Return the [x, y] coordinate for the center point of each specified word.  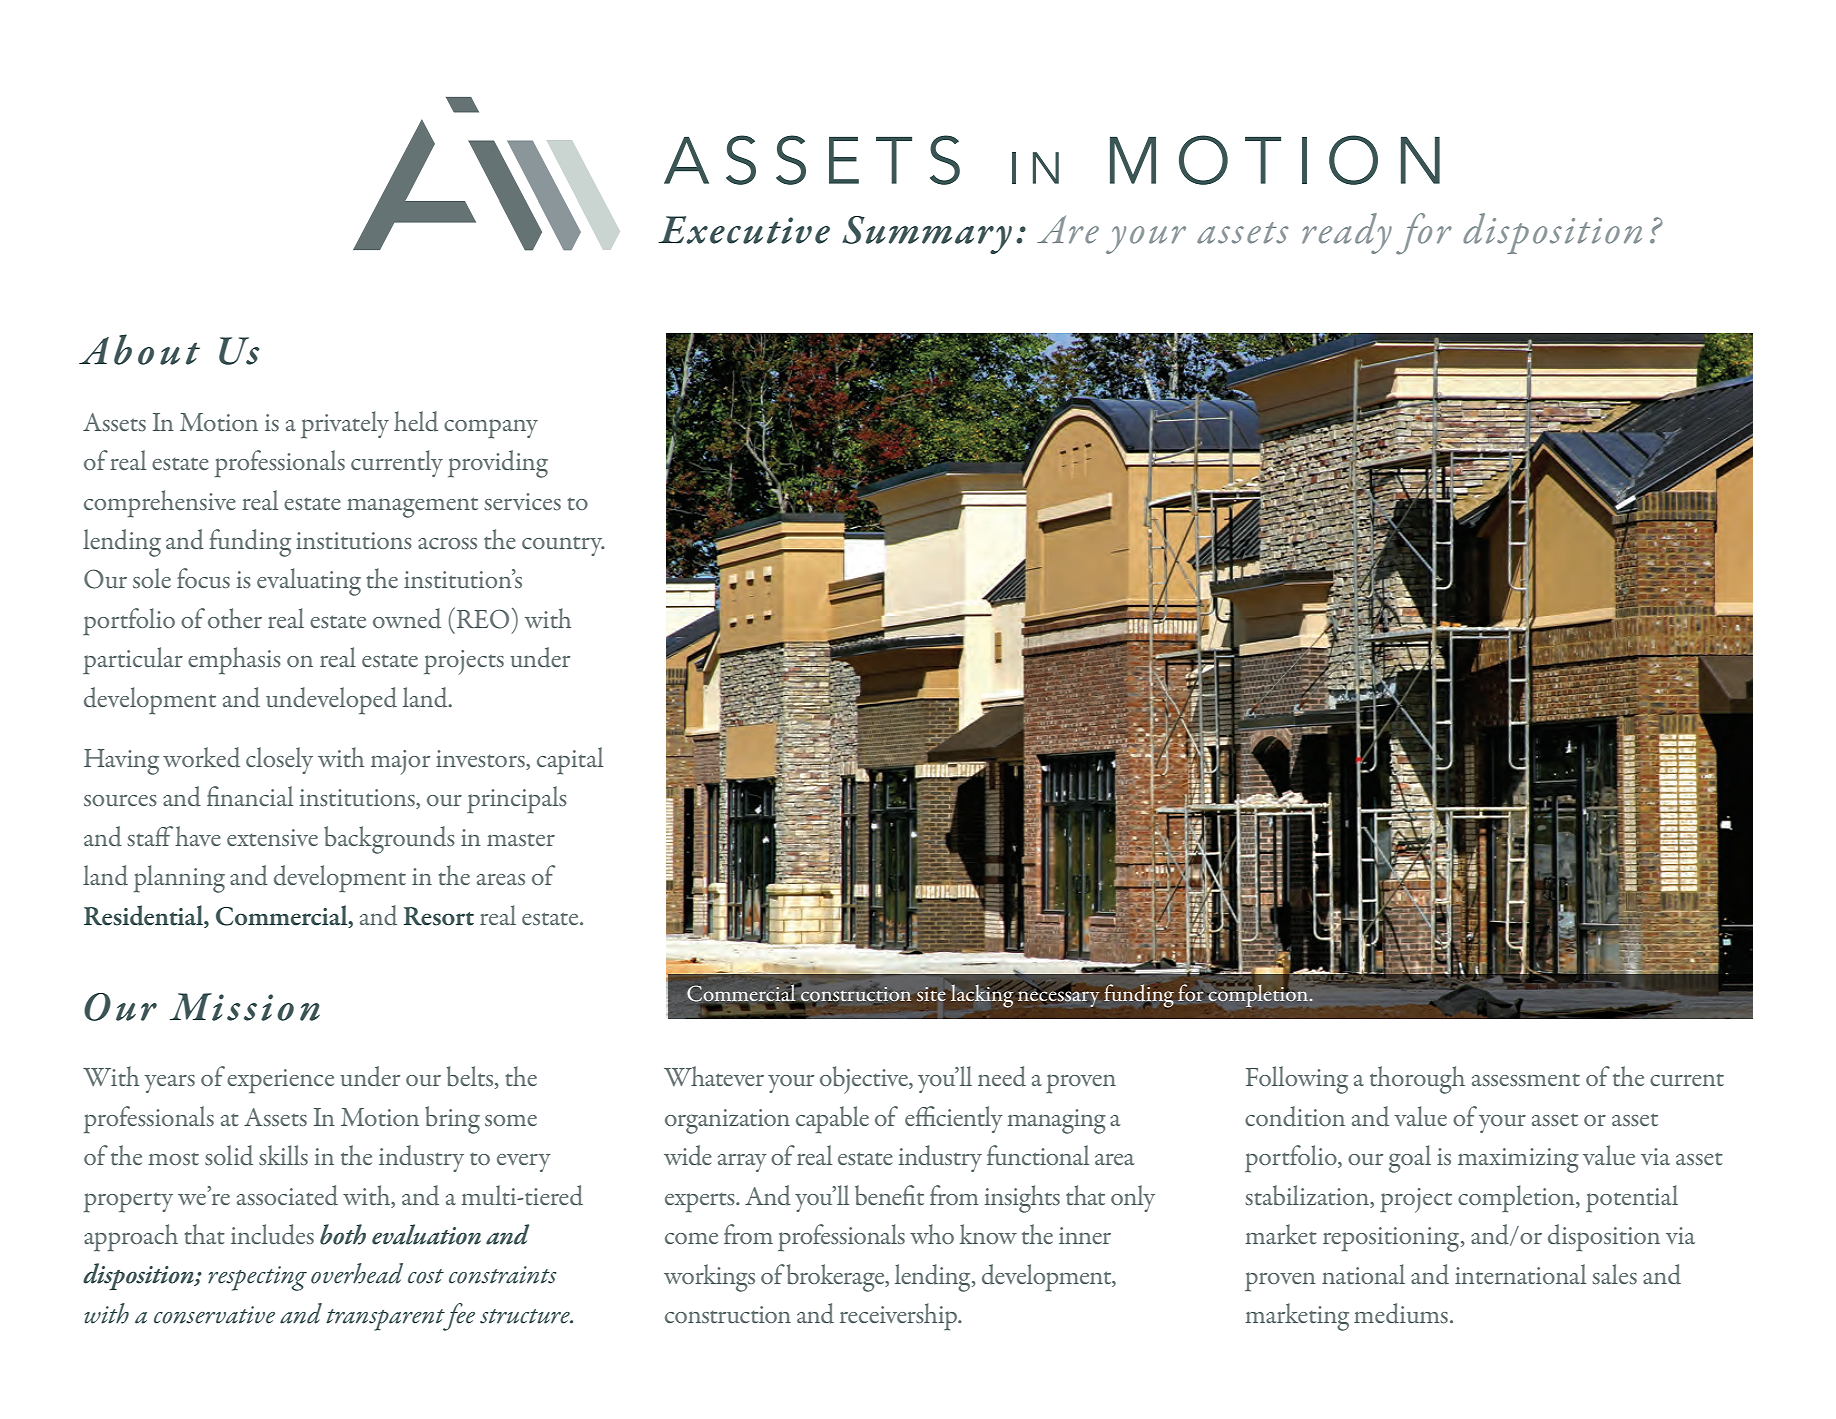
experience [280, 1081]
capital [570, 761]
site [932, 994]
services [523, 501]
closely [279, 760]
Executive [744, 230]
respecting [257, 1278]
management [412, 507]
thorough [1417, 1080]
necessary [1059, 999]
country [563, 546]
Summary [927, 235]
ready [1347, 233]
